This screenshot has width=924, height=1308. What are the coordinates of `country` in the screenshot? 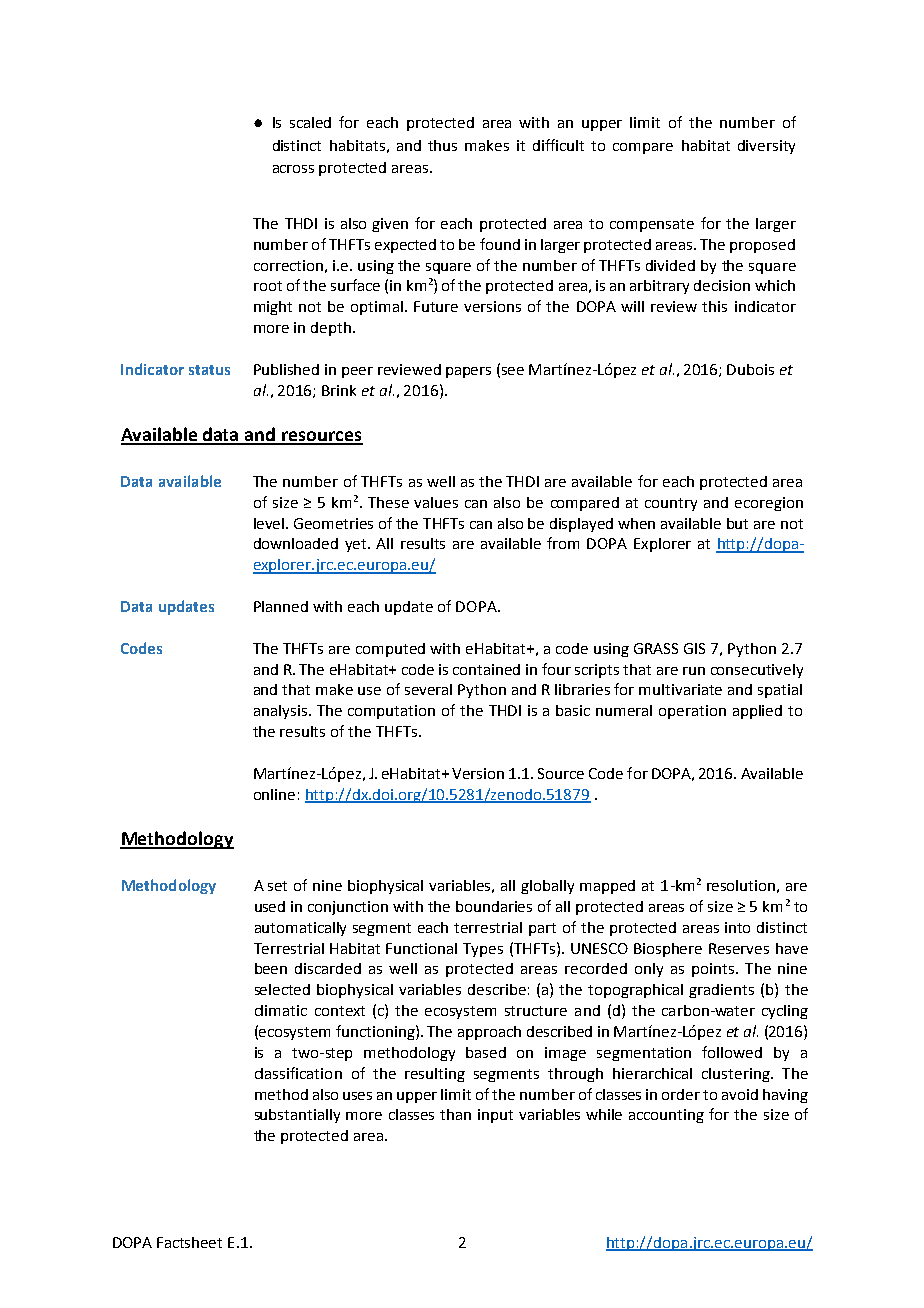 It's located at (671, 504).
